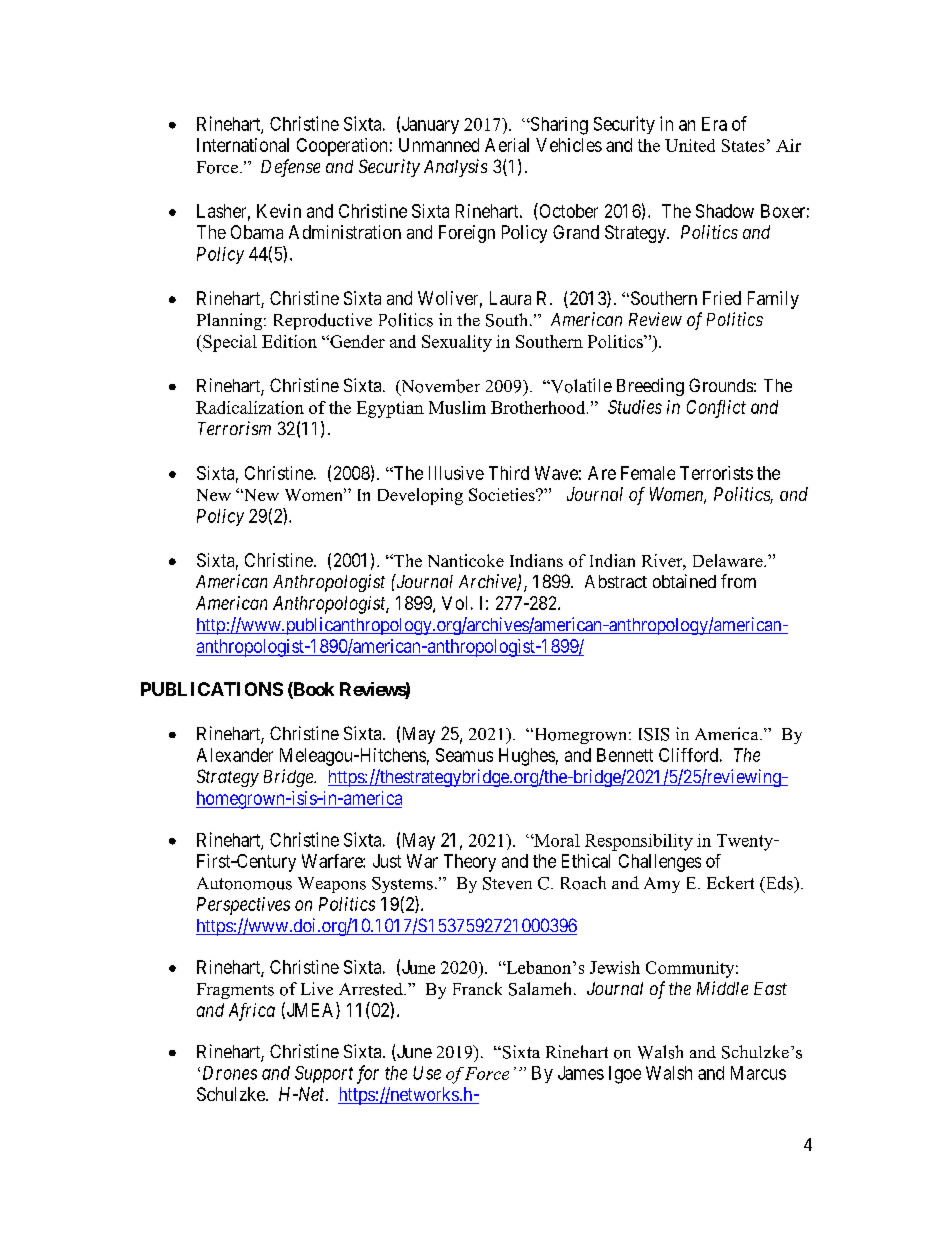  I want to click on Grounds, so click(721, 385).
